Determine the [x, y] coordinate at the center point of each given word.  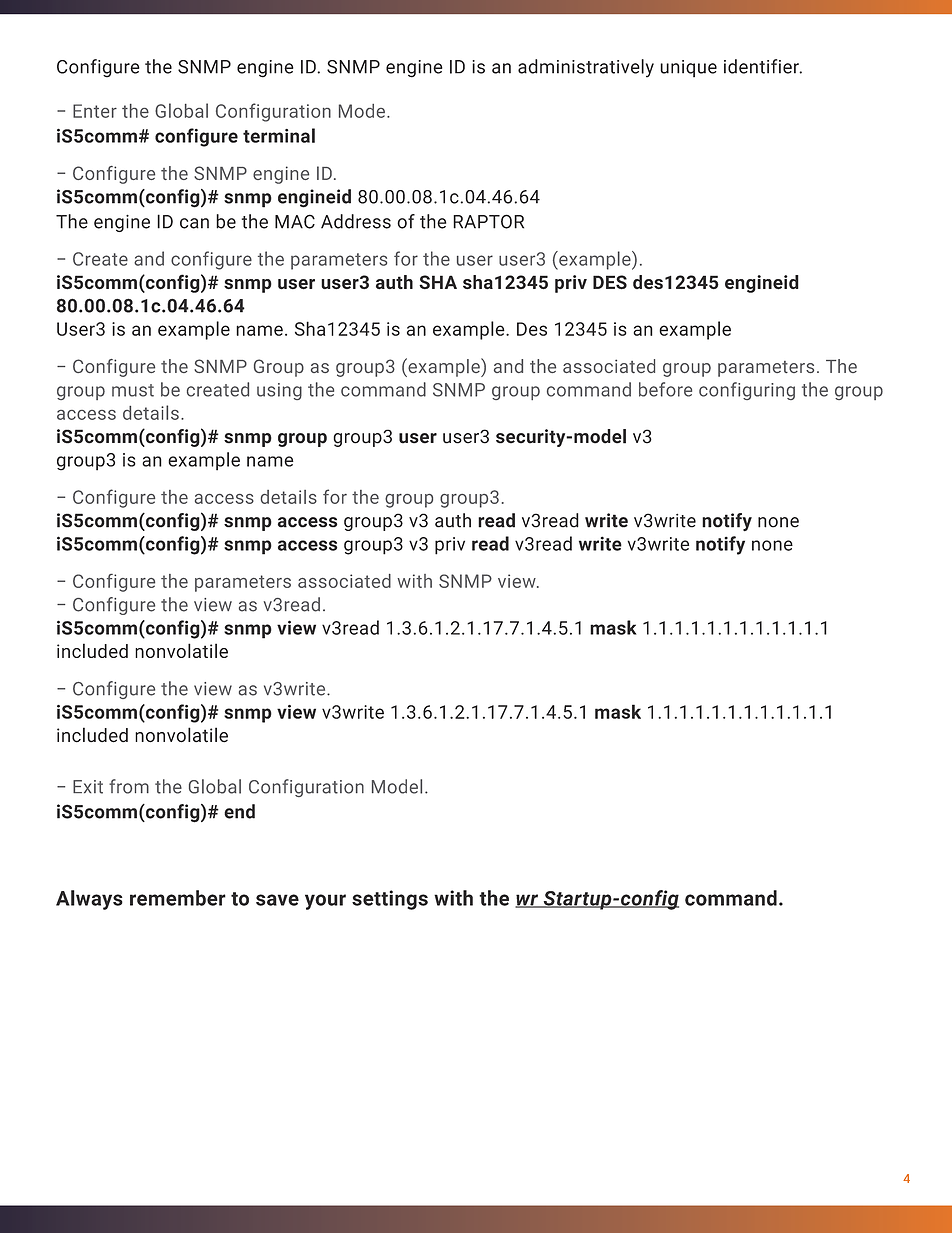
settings [390, 900]
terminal [279, 135]
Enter [95, 111]
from [129, 786]
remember [178, 898]
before [665, 389]
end [239, 811]
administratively [586, 68]
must [133, 390]
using [279, 391]
